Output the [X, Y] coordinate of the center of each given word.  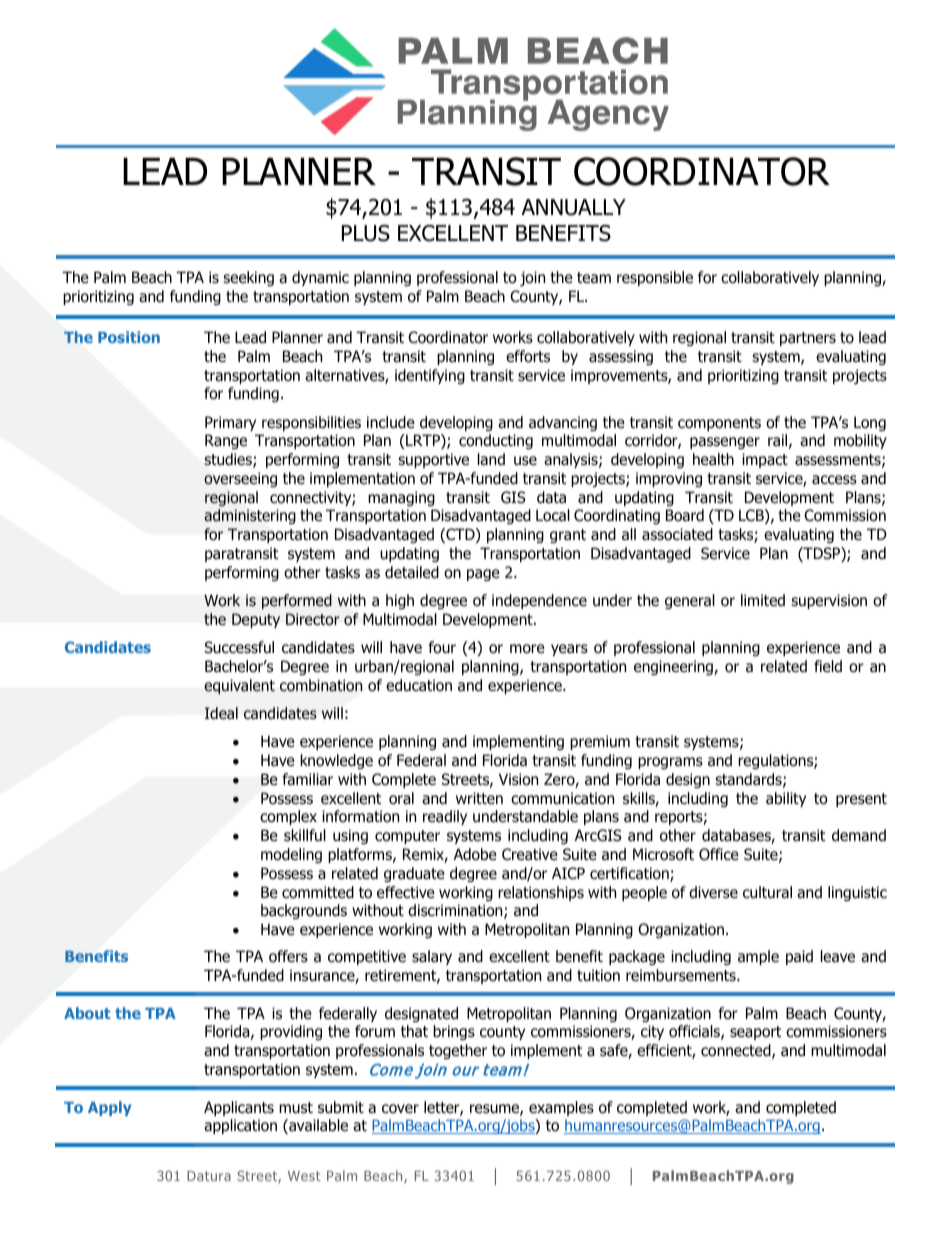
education [419, 685]
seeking [248, 278]
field [828, 666]
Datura [209, 1176]
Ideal [221, 713]
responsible [655, 278]
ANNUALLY [573, 207]
